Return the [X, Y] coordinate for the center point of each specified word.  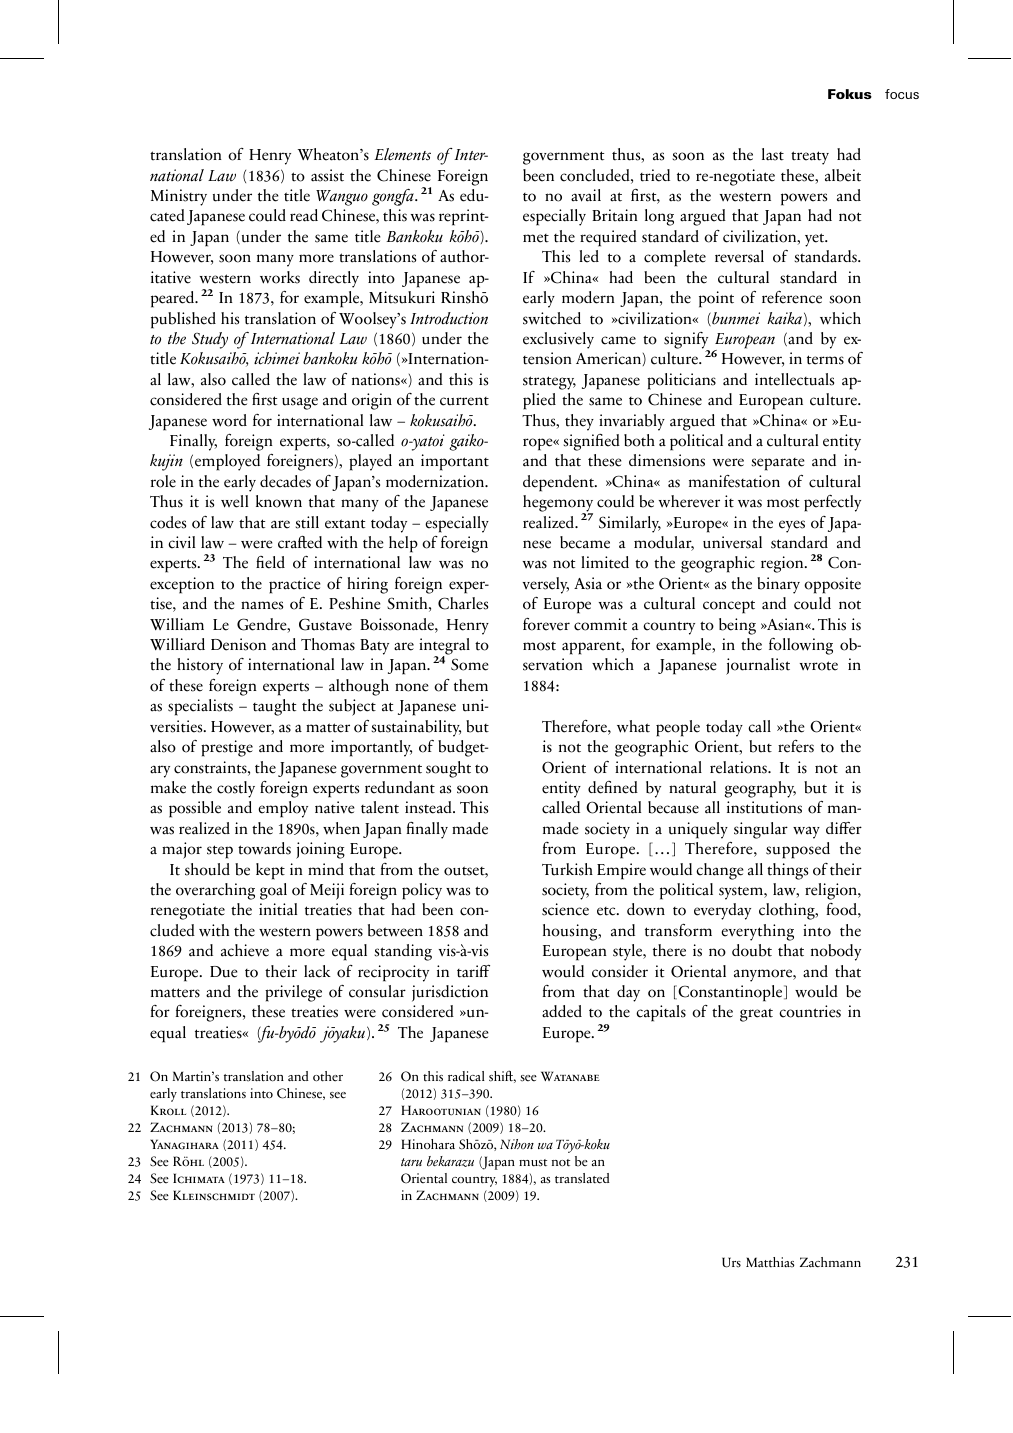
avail [586, 195]
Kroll [168, 1110]
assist [327, 175]
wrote [819, 666]
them [471, 685]
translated [582, 1178]
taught [274, 707]
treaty [810, 158]
